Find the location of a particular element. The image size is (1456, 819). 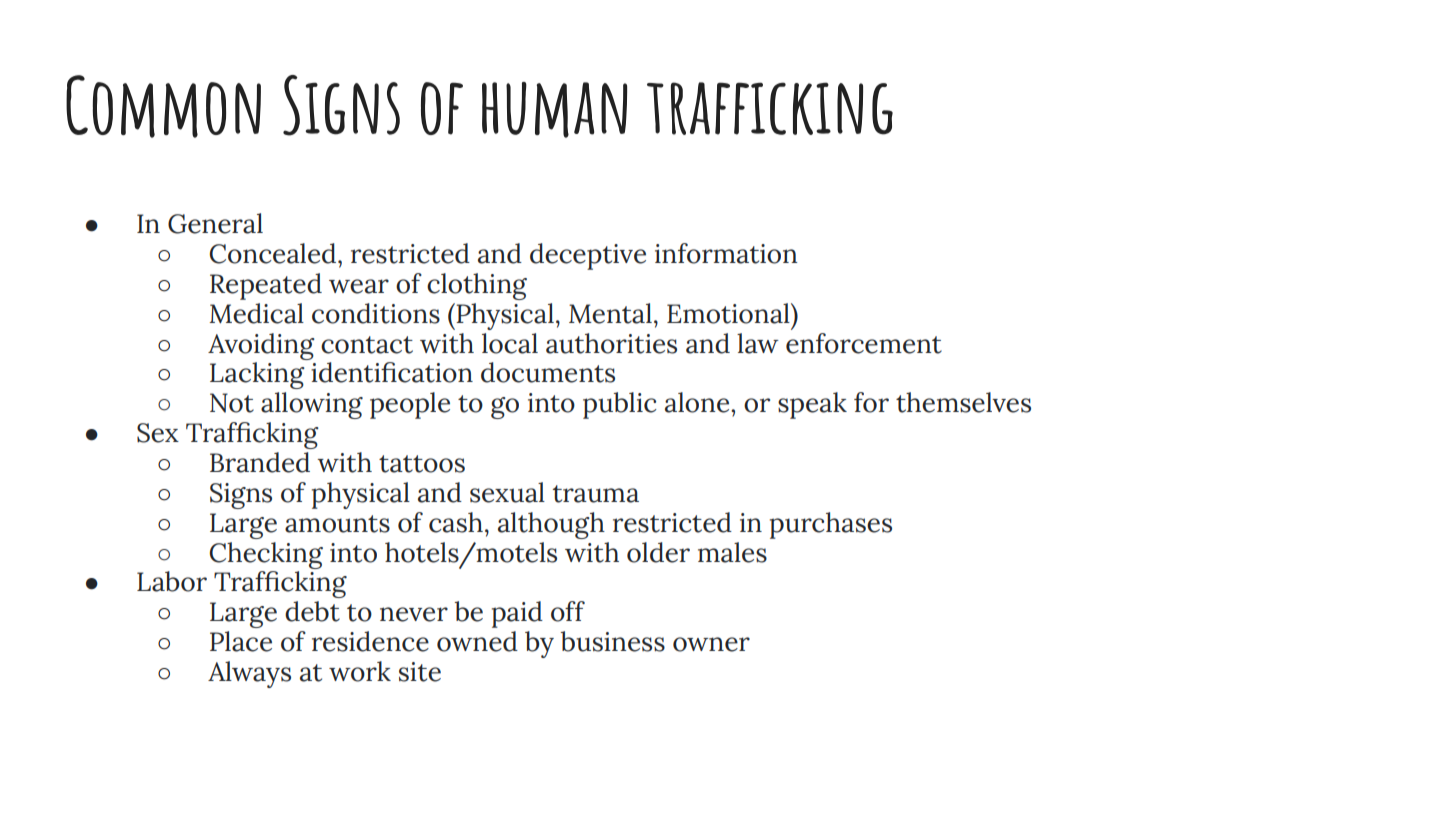

purchases is located at coordinates (831, 525).
